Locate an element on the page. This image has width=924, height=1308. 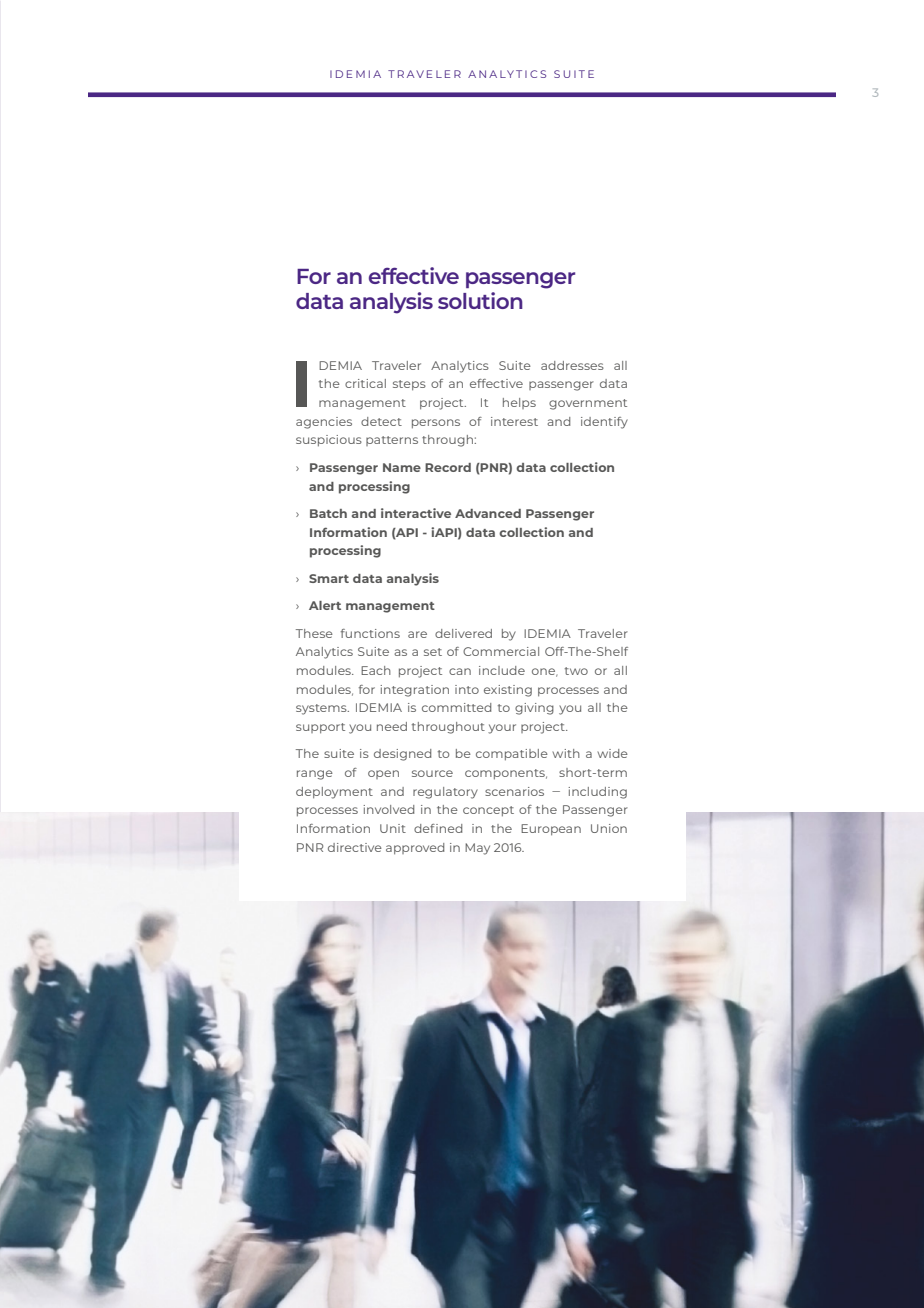
addresses is located at coordinates (572, 365).
